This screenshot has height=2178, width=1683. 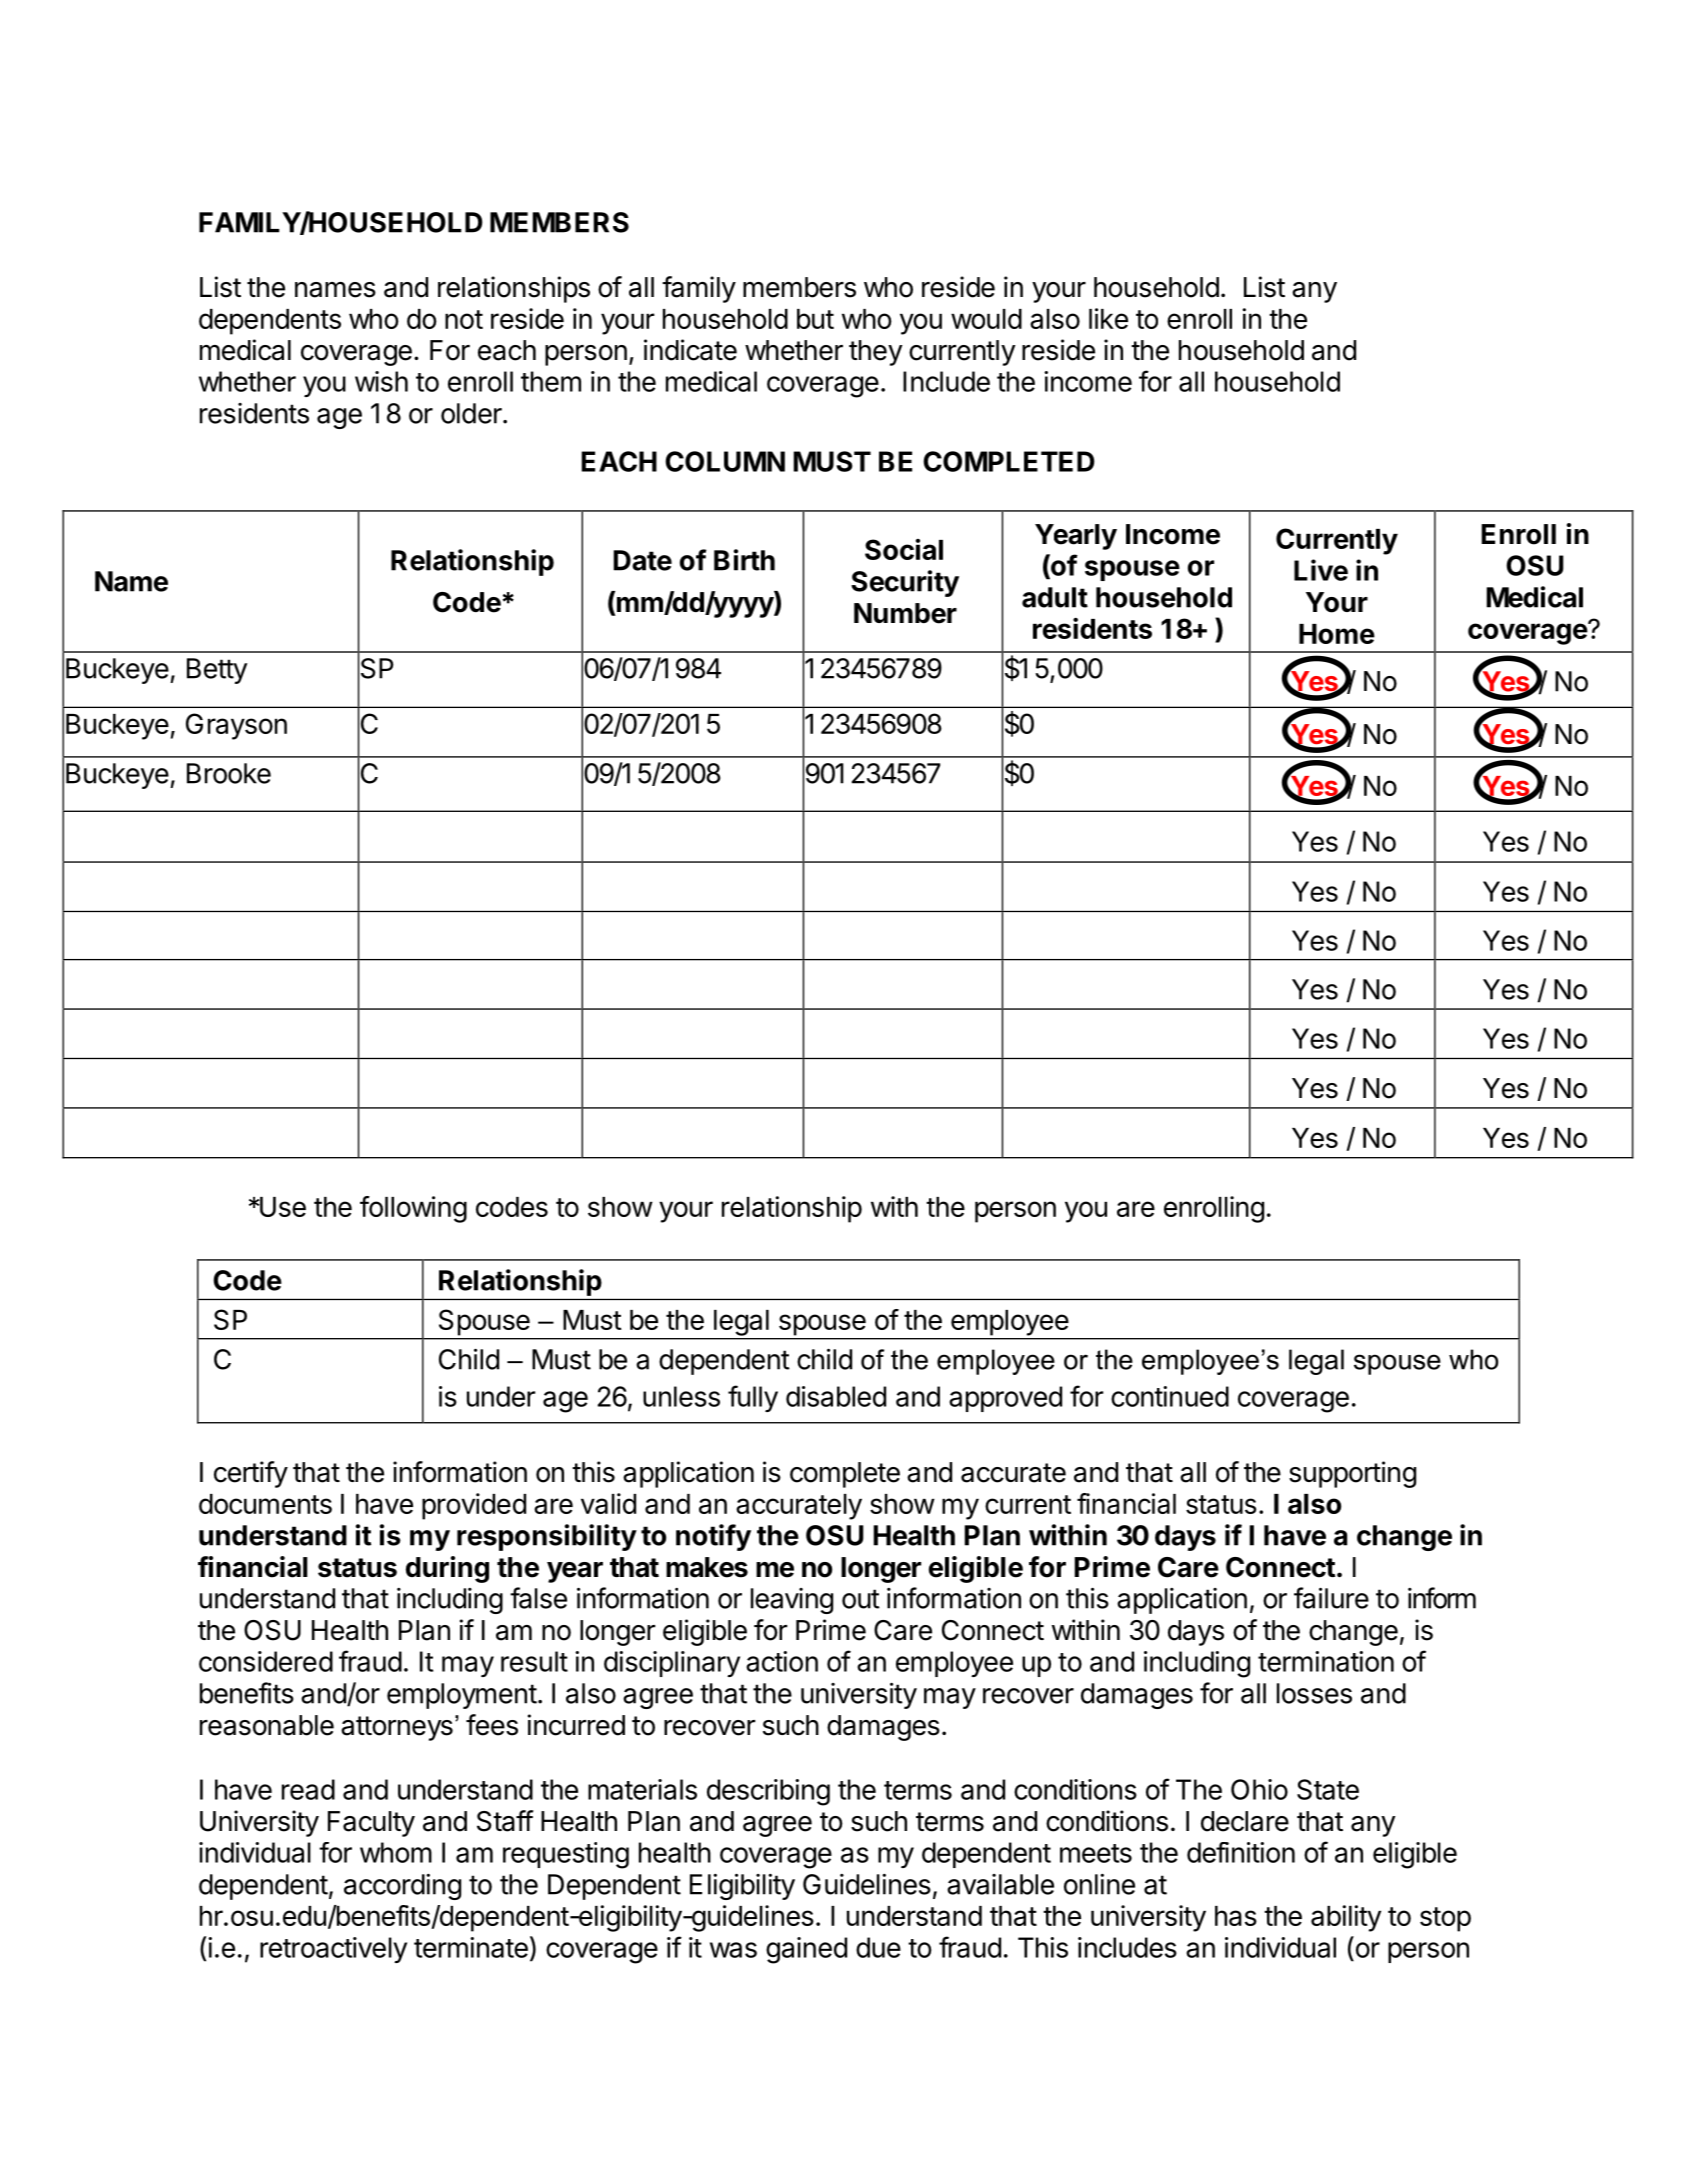 I want to click on ability, so click(x=1346, y=1918).
